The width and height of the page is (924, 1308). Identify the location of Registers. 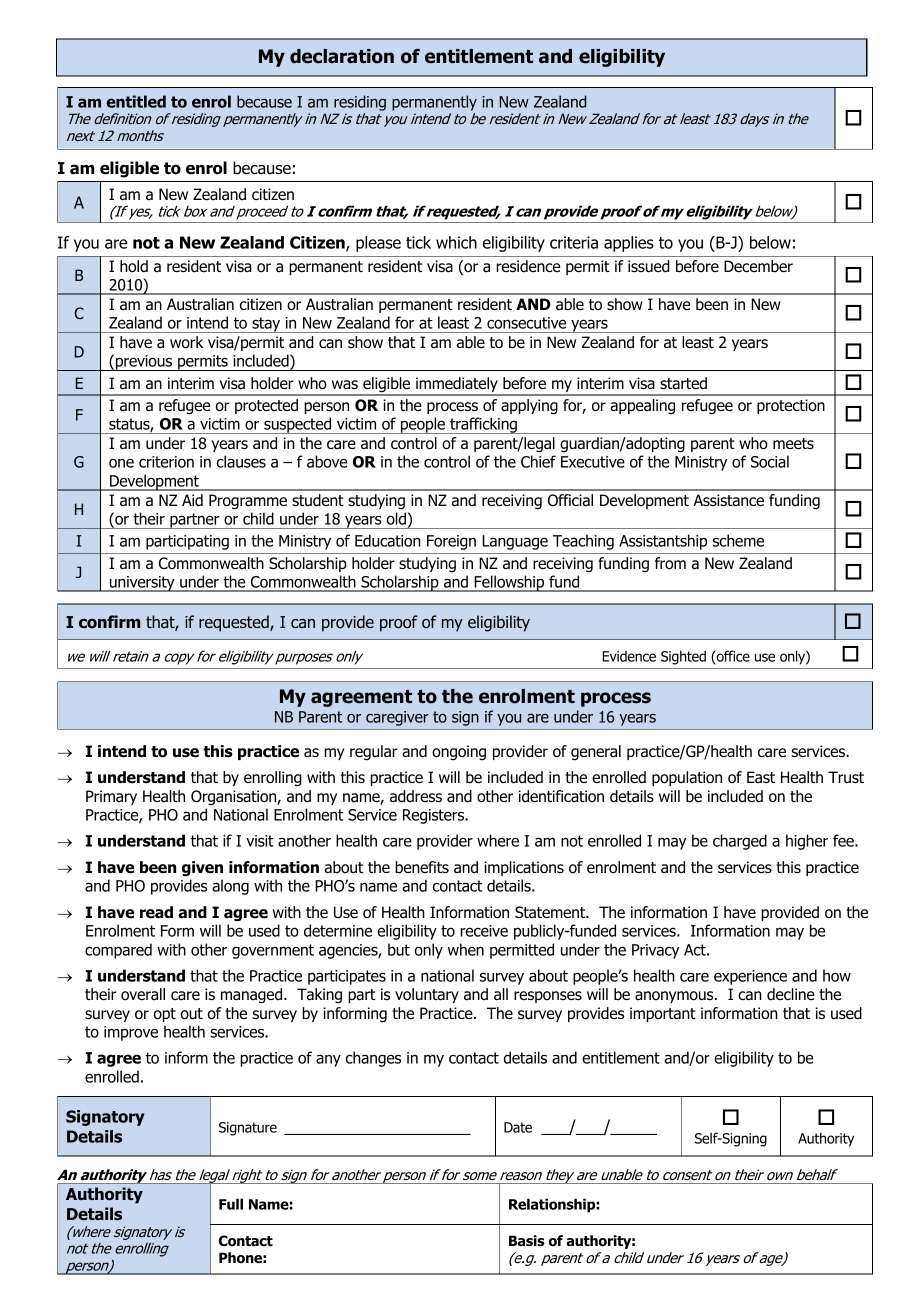
(435, 816).
